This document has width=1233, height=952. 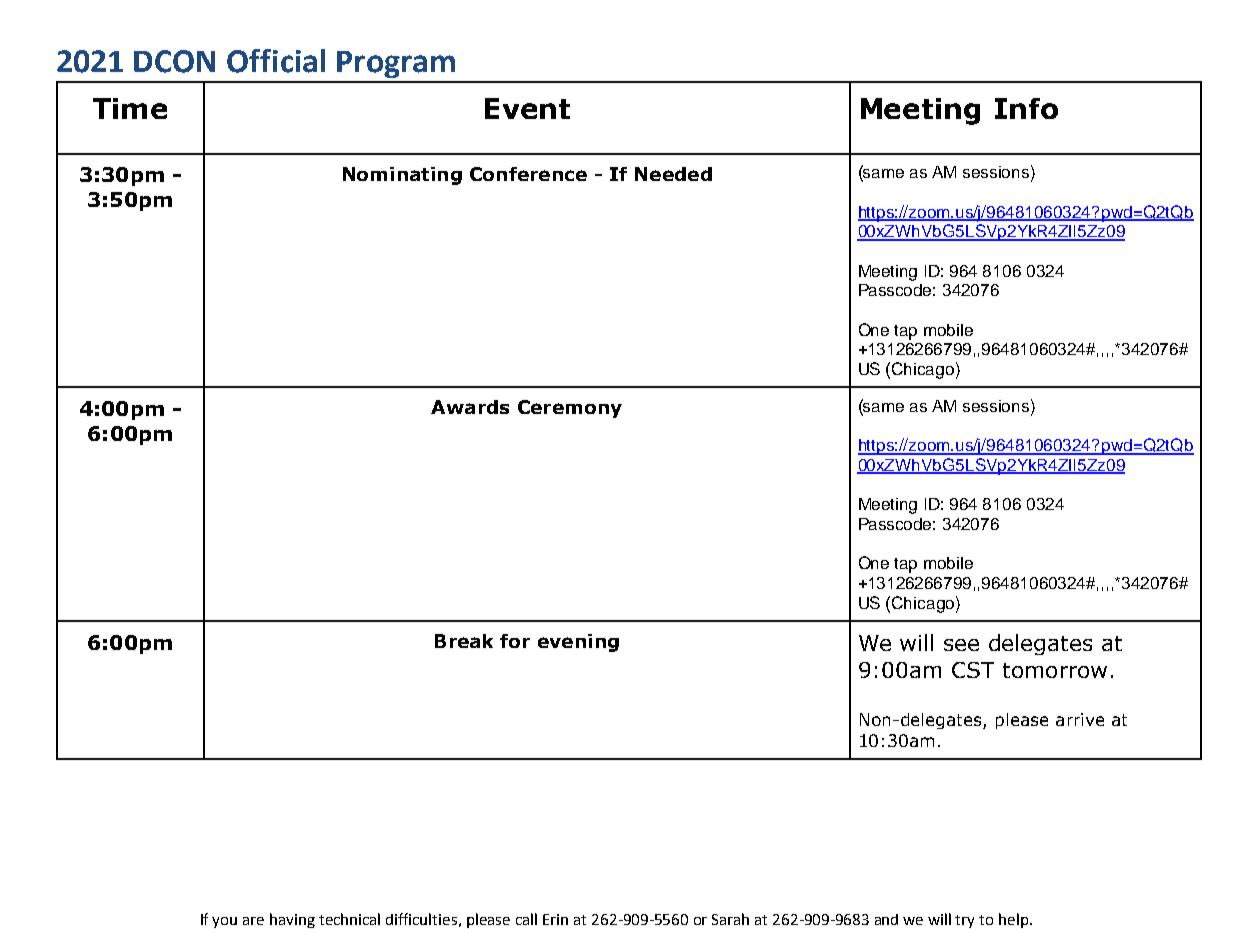 I want to click on evening, so click(x=578, y=643).
